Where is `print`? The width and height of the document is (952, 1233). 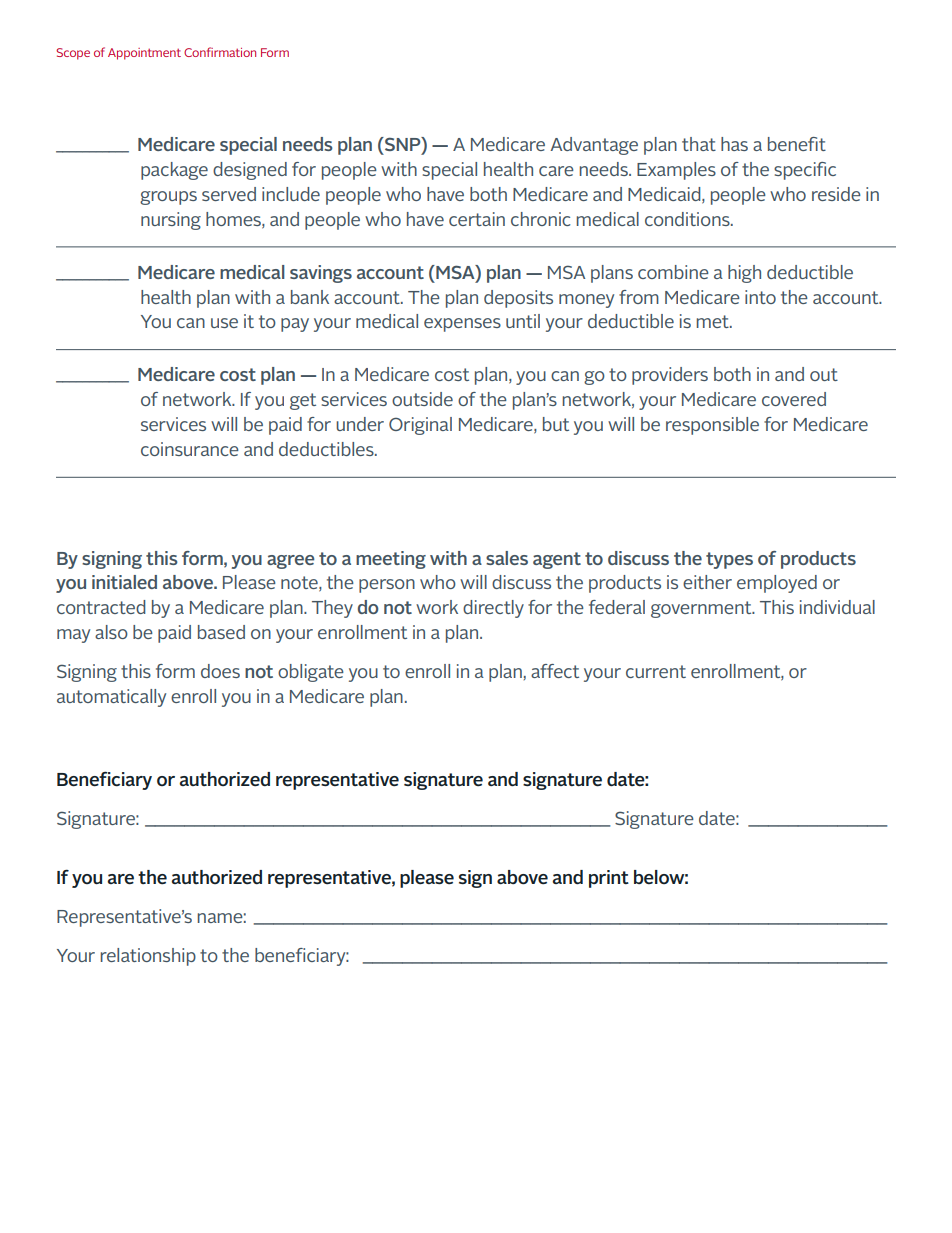
print is located at coordinates (609, 879).
